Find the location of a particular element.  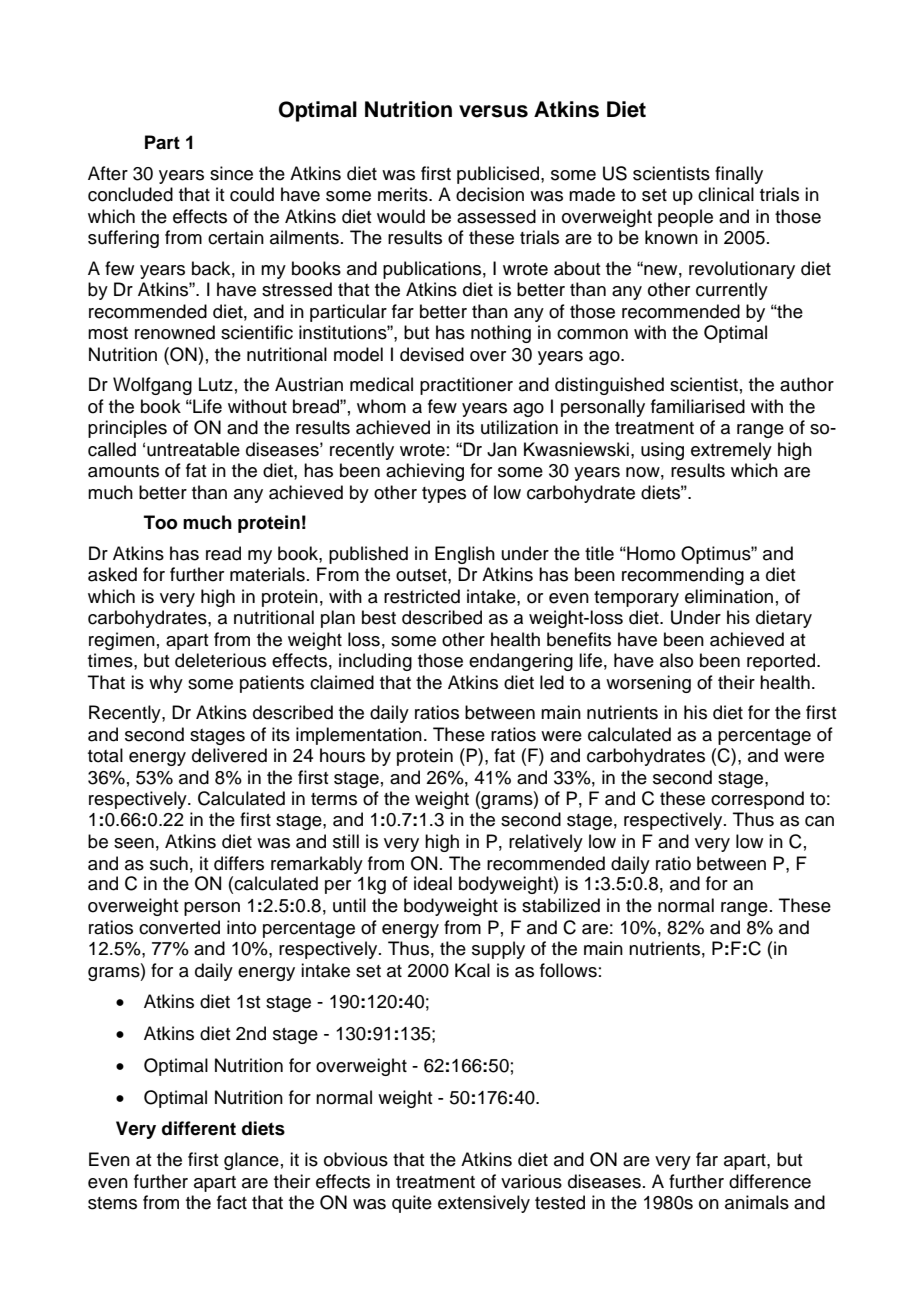

endangering is located at coordinates (521, 662).
